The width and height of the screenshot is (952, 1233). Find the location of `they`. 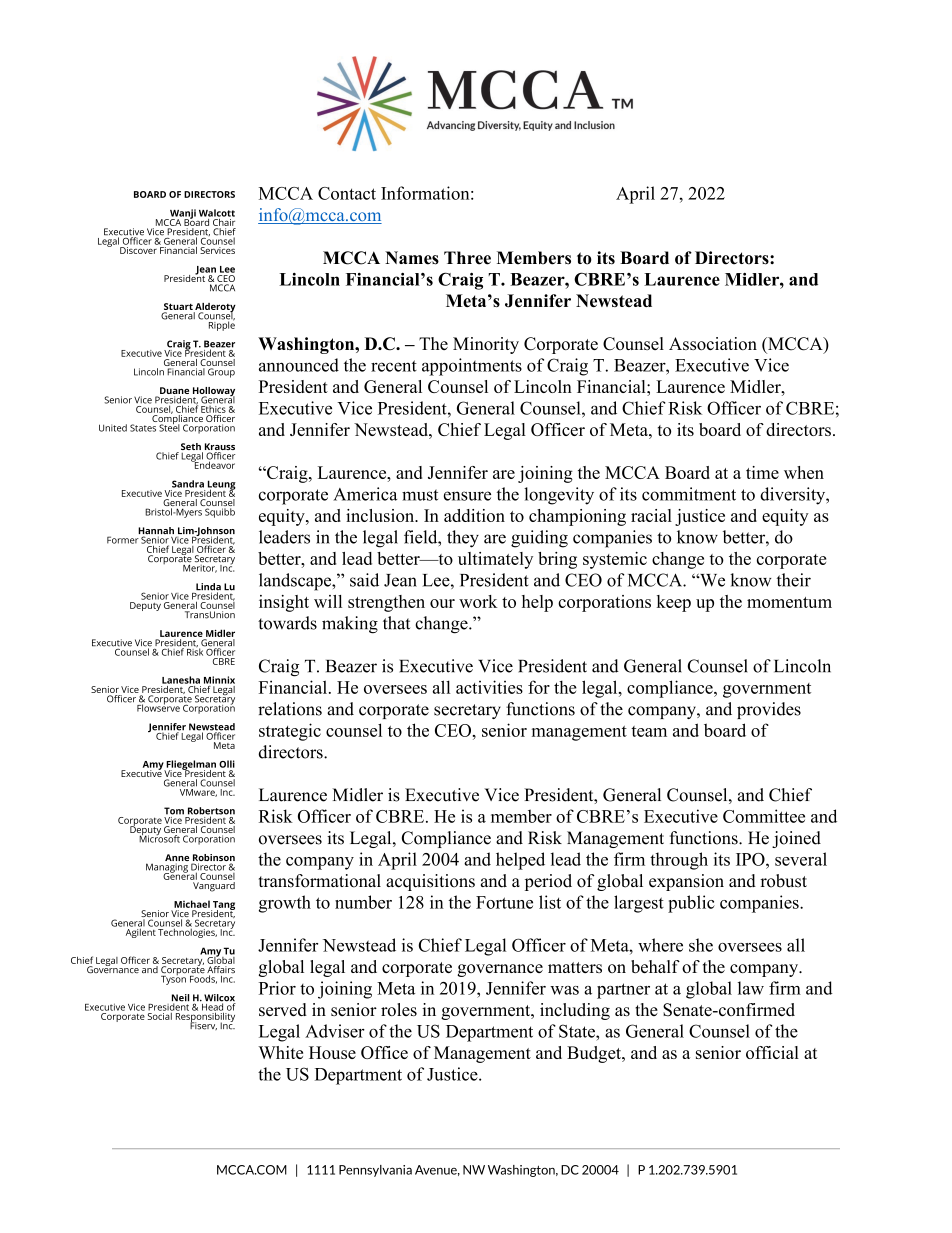

they is located at coordinates (463, 539).
